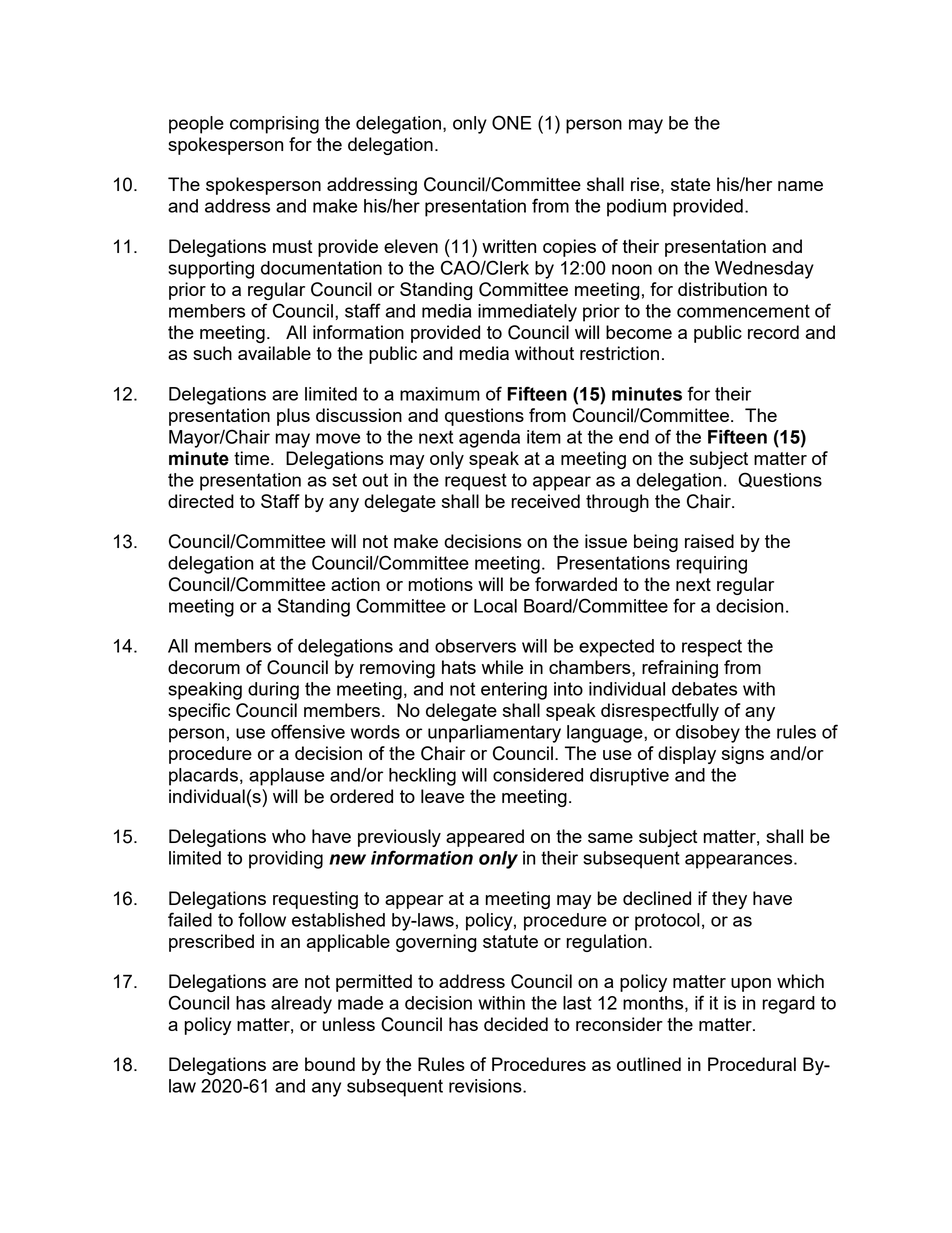 The width and height of the screenshot is (952, 1233). Describe the element at coordinates (512, 122) in the screenshot. I see `ONE` at that location.
